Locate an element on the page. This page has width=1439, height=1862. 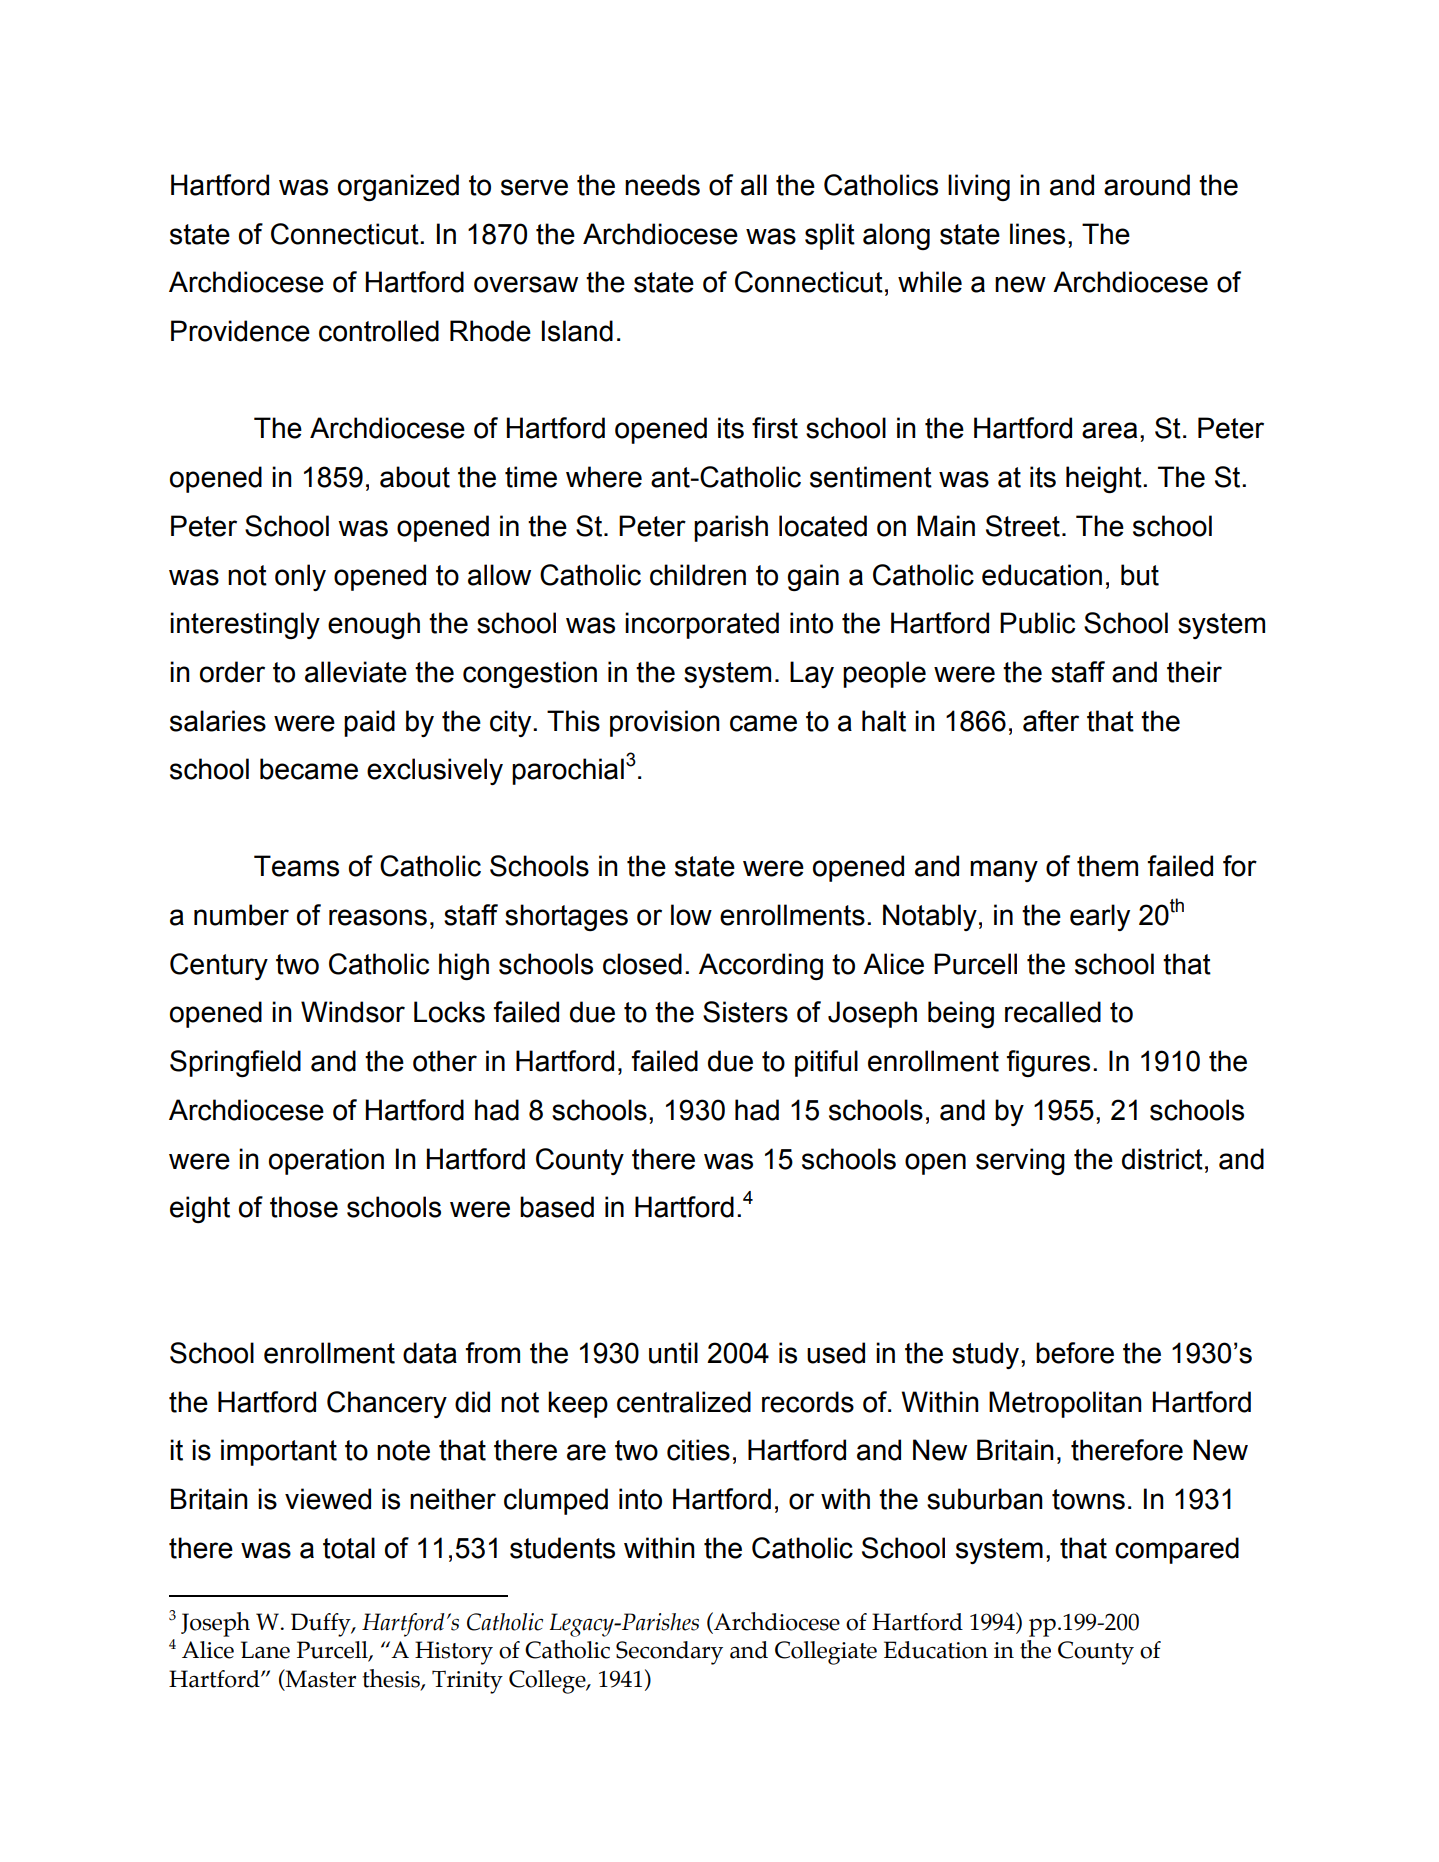
organized is located at coordinates (398, 187).
